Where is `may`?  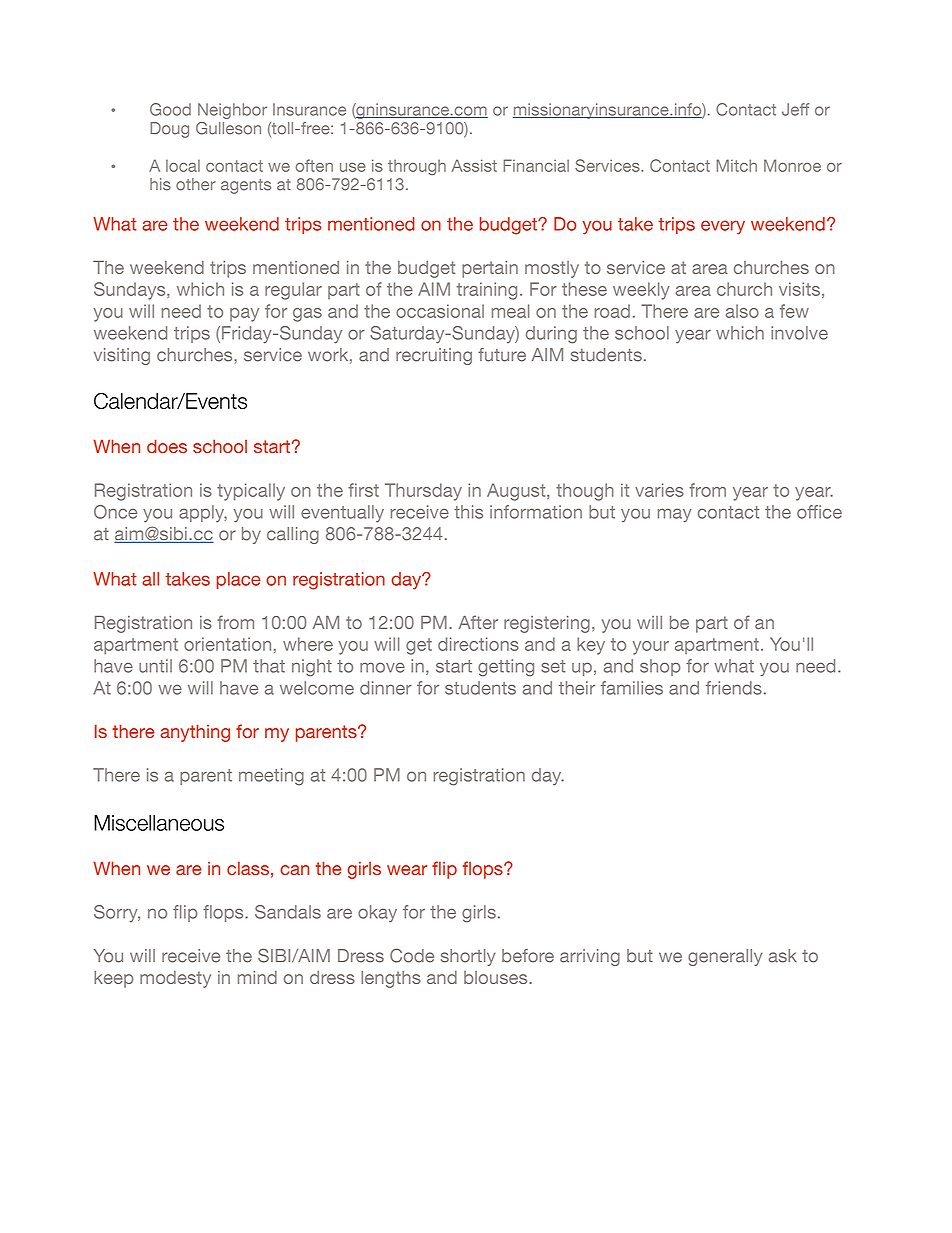 may is located at coordinates (675, 515).
